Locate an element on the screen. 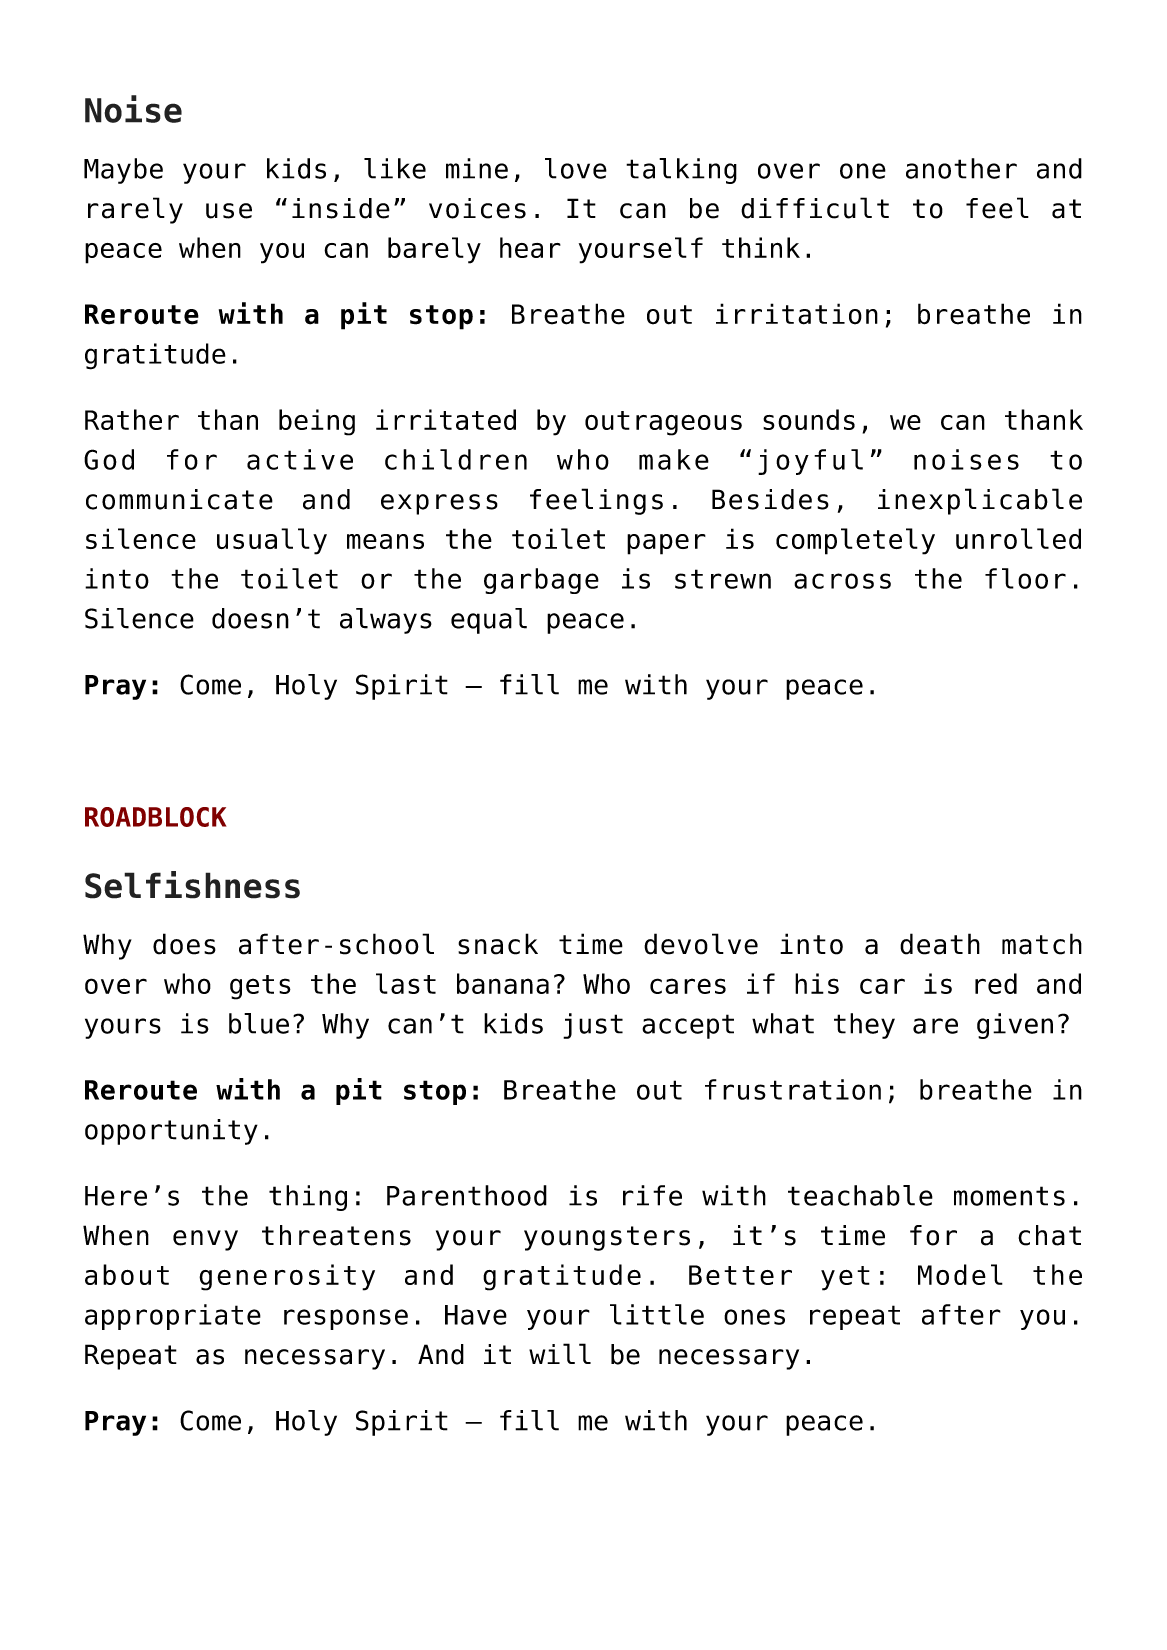  will is located at coordinates (560, 1353).
